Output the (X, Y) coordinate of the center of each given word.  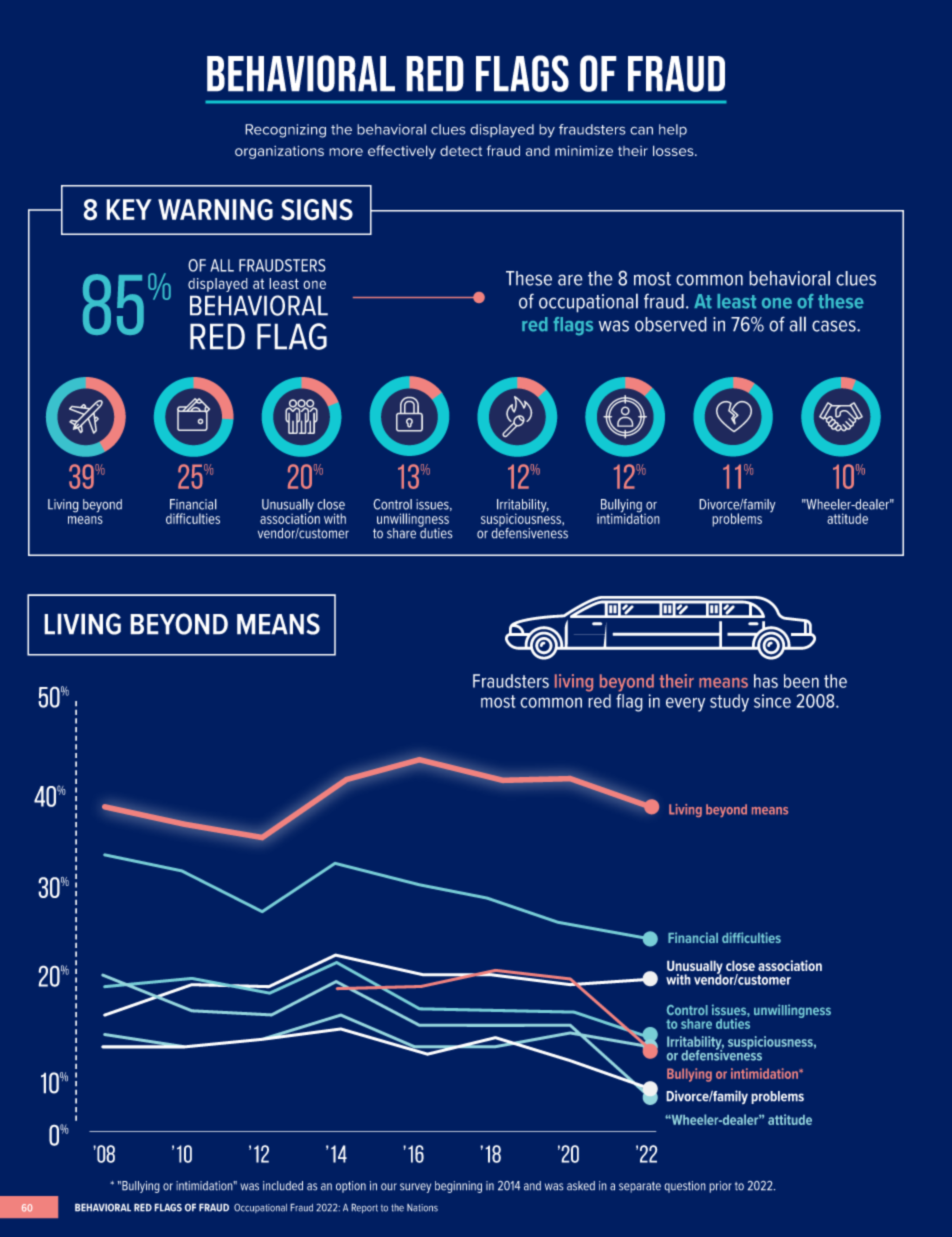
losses (674, 150)
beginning (458, 1187)
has (766, 681)
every (685, 704)
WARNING (215, 210)
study (729, 703)
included (283, 1186)
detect (461, 151)
